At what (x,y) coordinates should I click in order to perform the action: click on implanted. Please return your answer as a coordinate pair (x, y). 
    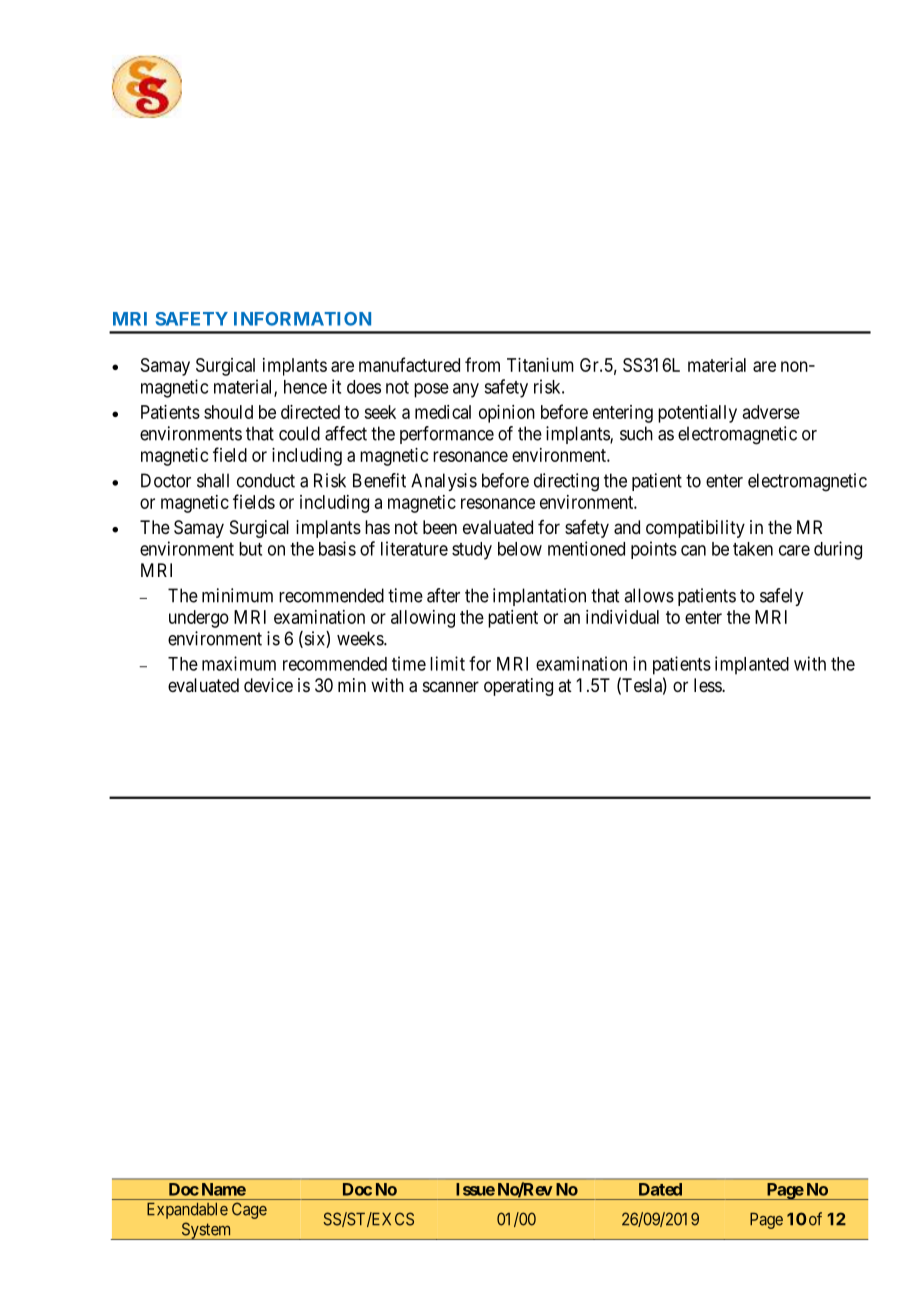
    Looking at the image, I should click on (752, 665).
